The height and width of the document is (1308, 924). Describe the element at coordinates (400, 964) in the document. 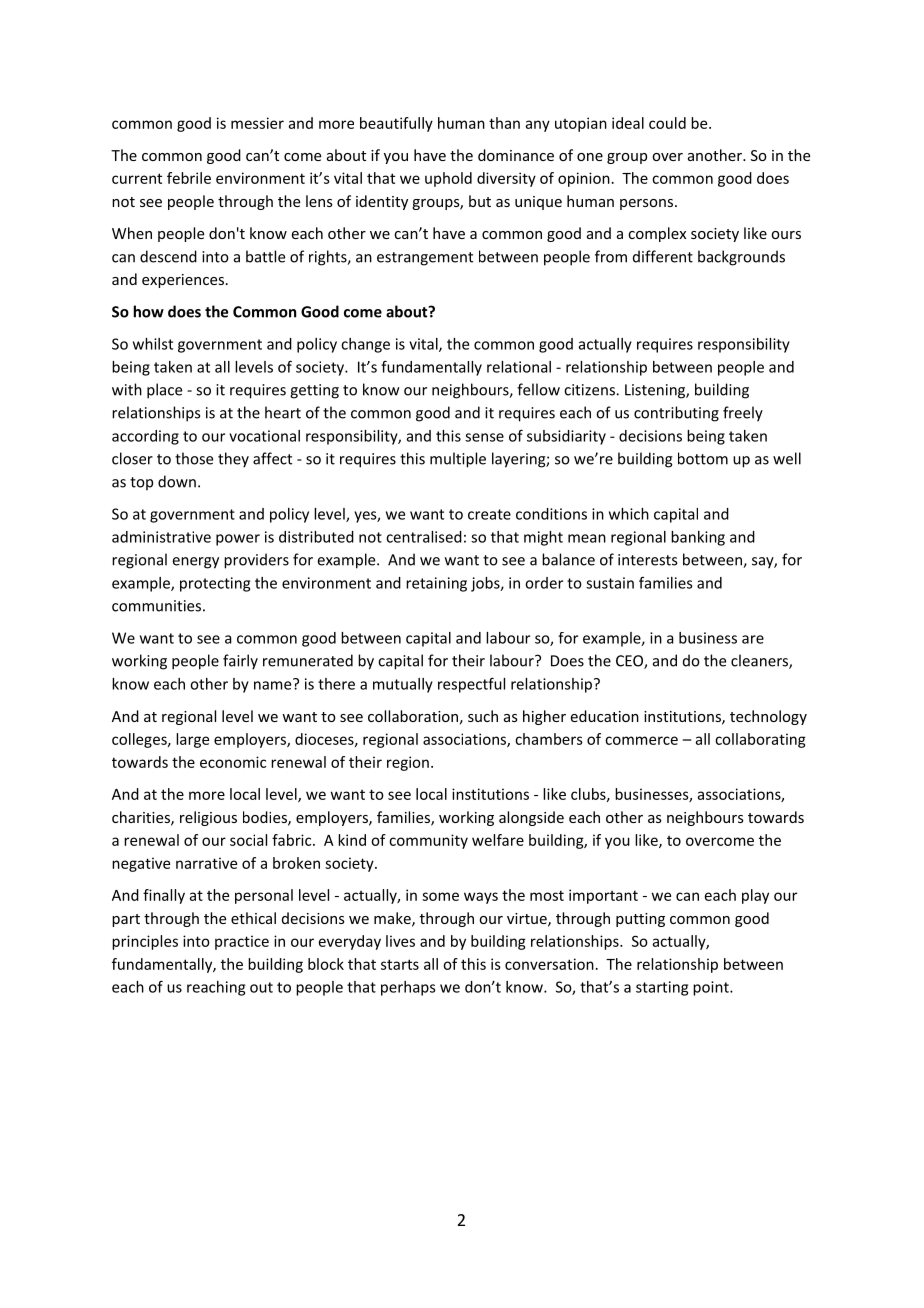

I see `starts` at that location.
